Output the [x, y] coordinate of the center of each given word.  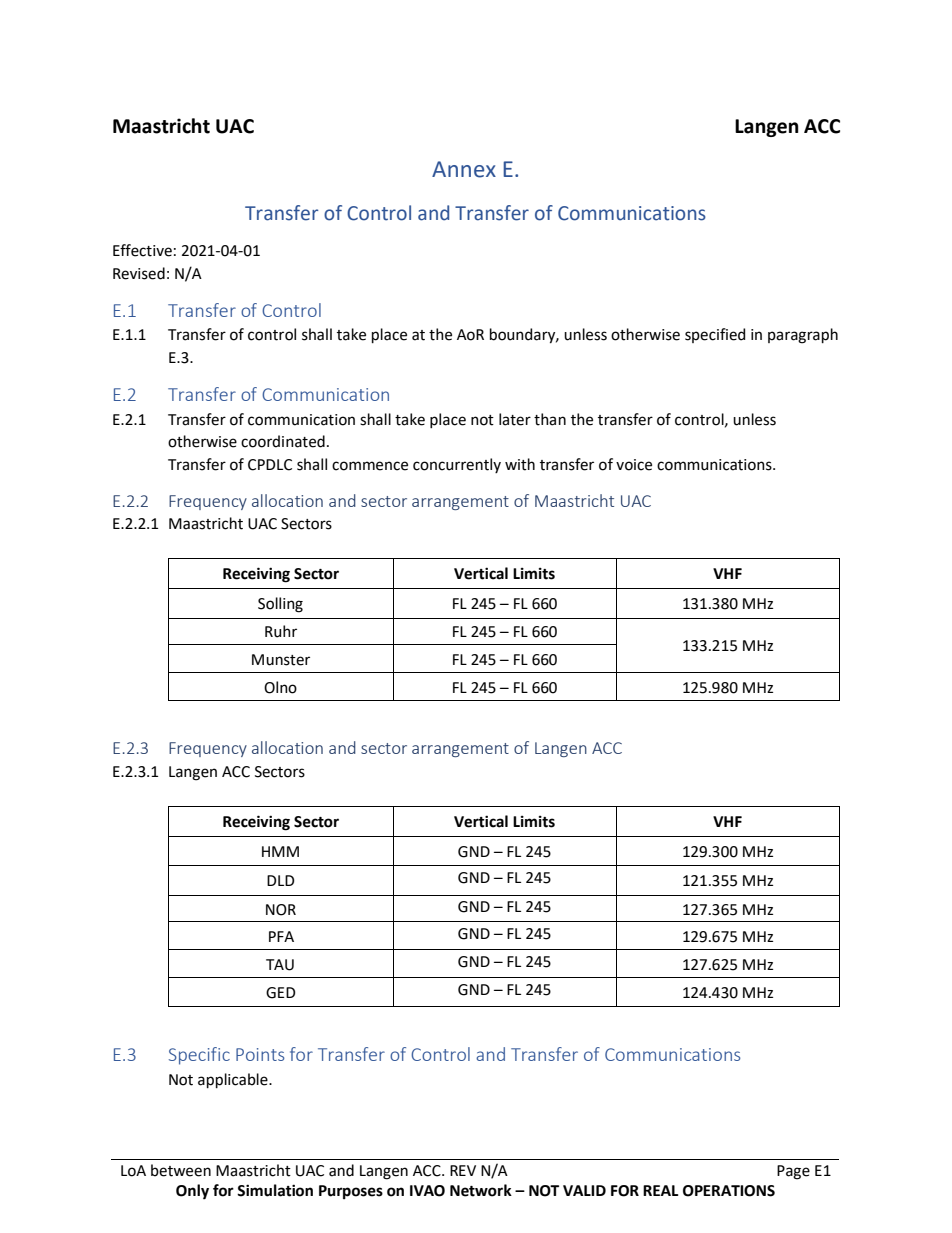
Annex [464, 169]
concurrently [457, 465]
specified [715, 335]
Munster [281, 660]
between [181, 1170]
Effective [142, 250]
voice [634, 465]
